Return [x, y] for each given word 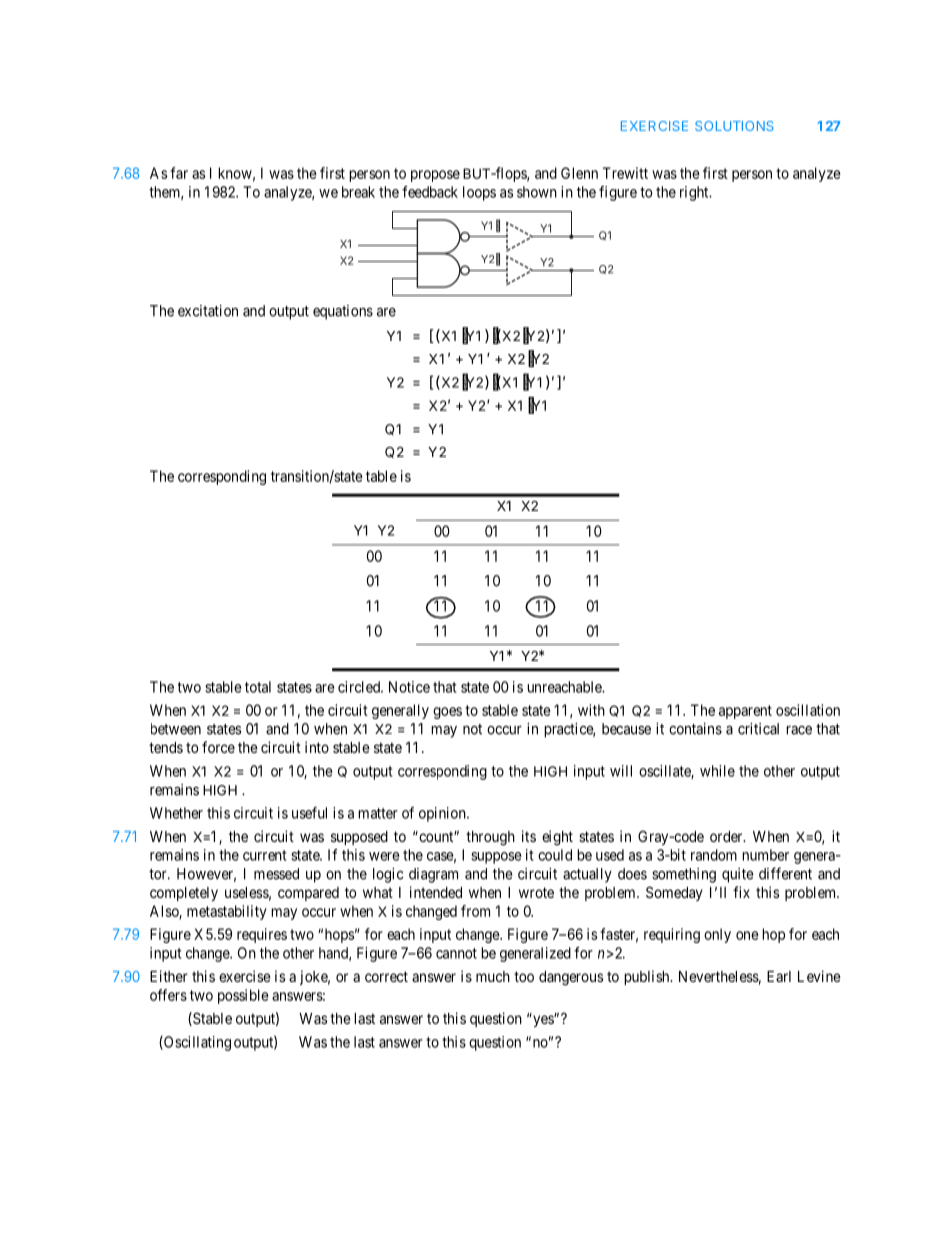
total [258, 687]
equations [343, 312]
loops [479, 193]
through [490, 838]
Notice [409, 687]
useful [309, 813]
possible [243, 996]
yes [543, 1020]
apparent [745, 712]
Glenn [579, 173]
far [179, 173]
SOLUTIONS [734, 126]
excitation [208, 311]
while [717, 771]
